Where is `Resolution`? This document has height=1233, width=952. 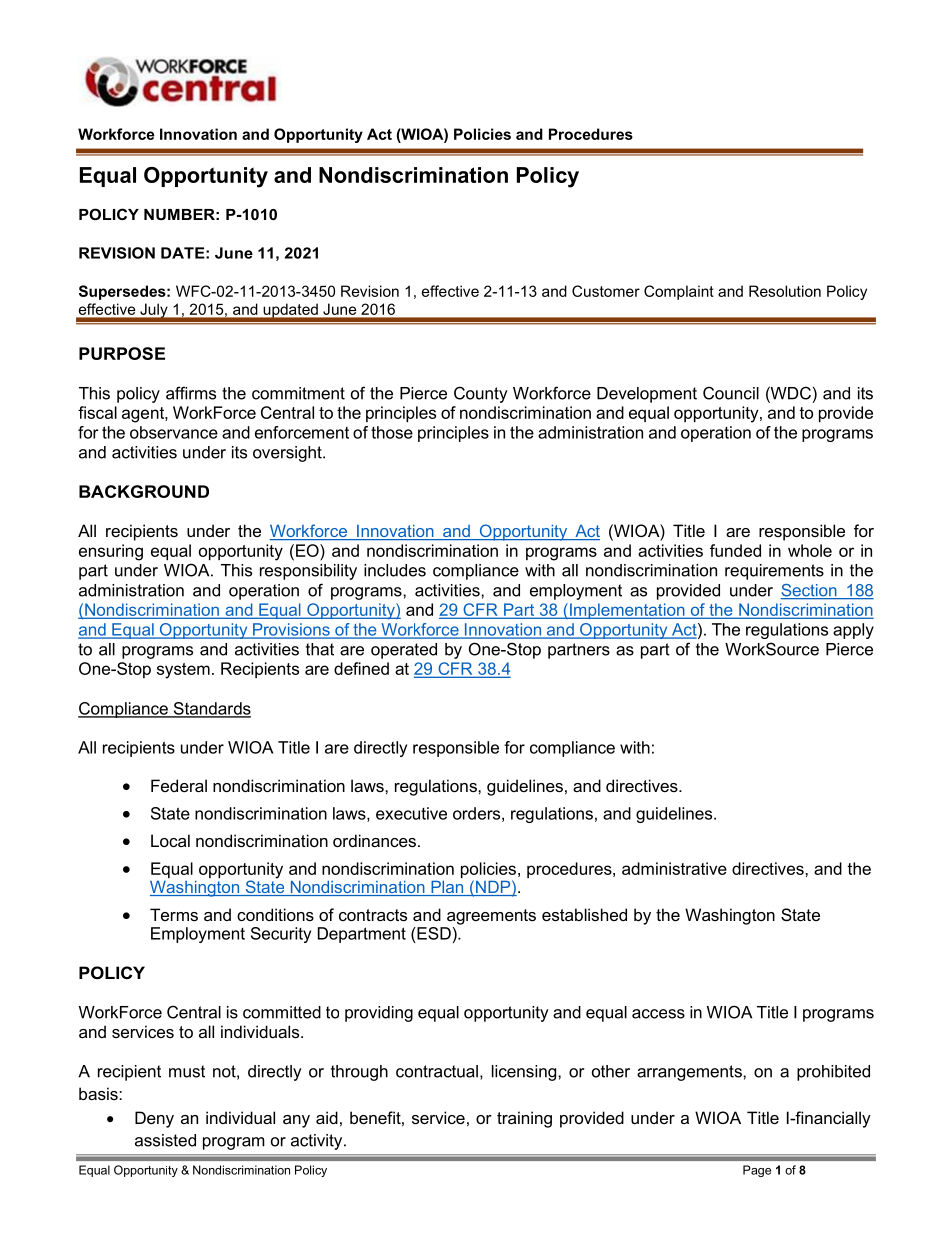
Resolution is located at coordinates (785, 291).
